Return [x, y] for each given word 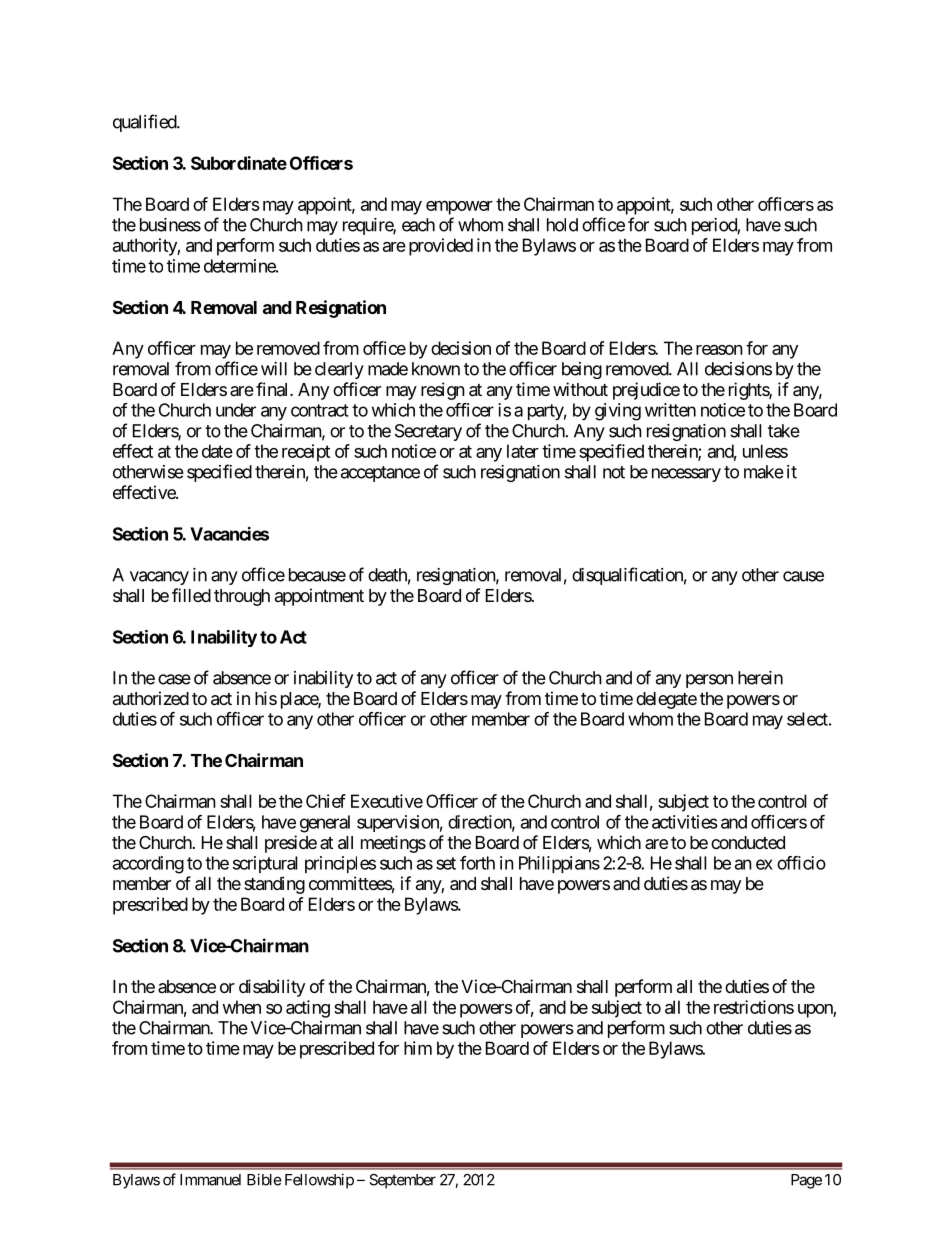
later [523, 451]
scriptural [265, 864]
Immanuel [210, 1180]
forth [477, 863]
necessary [686, 475]
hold [562, 225]
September [402, 1181]
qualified [145, 123]
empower [459, 208]
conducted [748, 842]
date [217, 451]
